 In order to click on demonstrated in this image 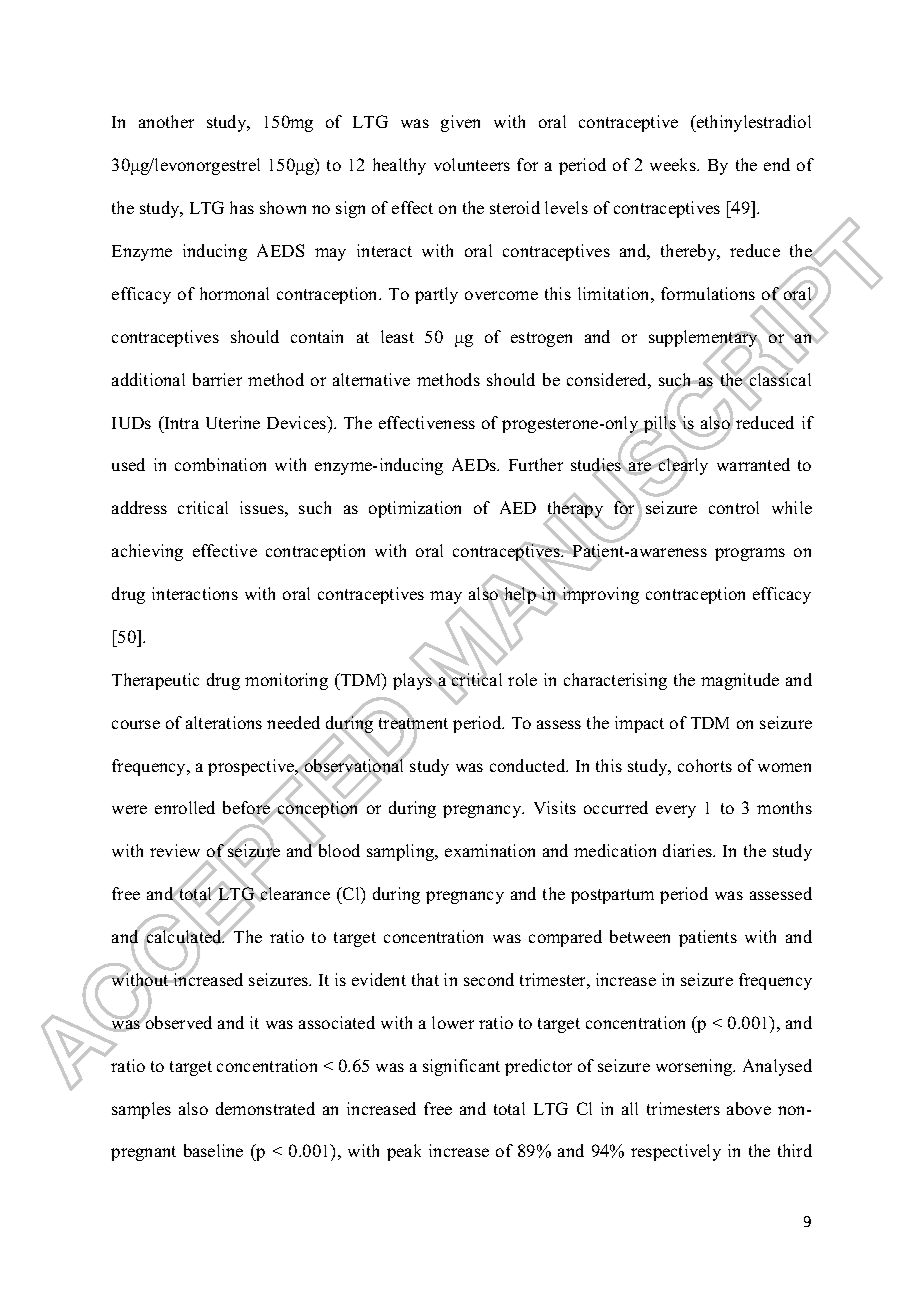, I will do `click(265, 1108)`.
